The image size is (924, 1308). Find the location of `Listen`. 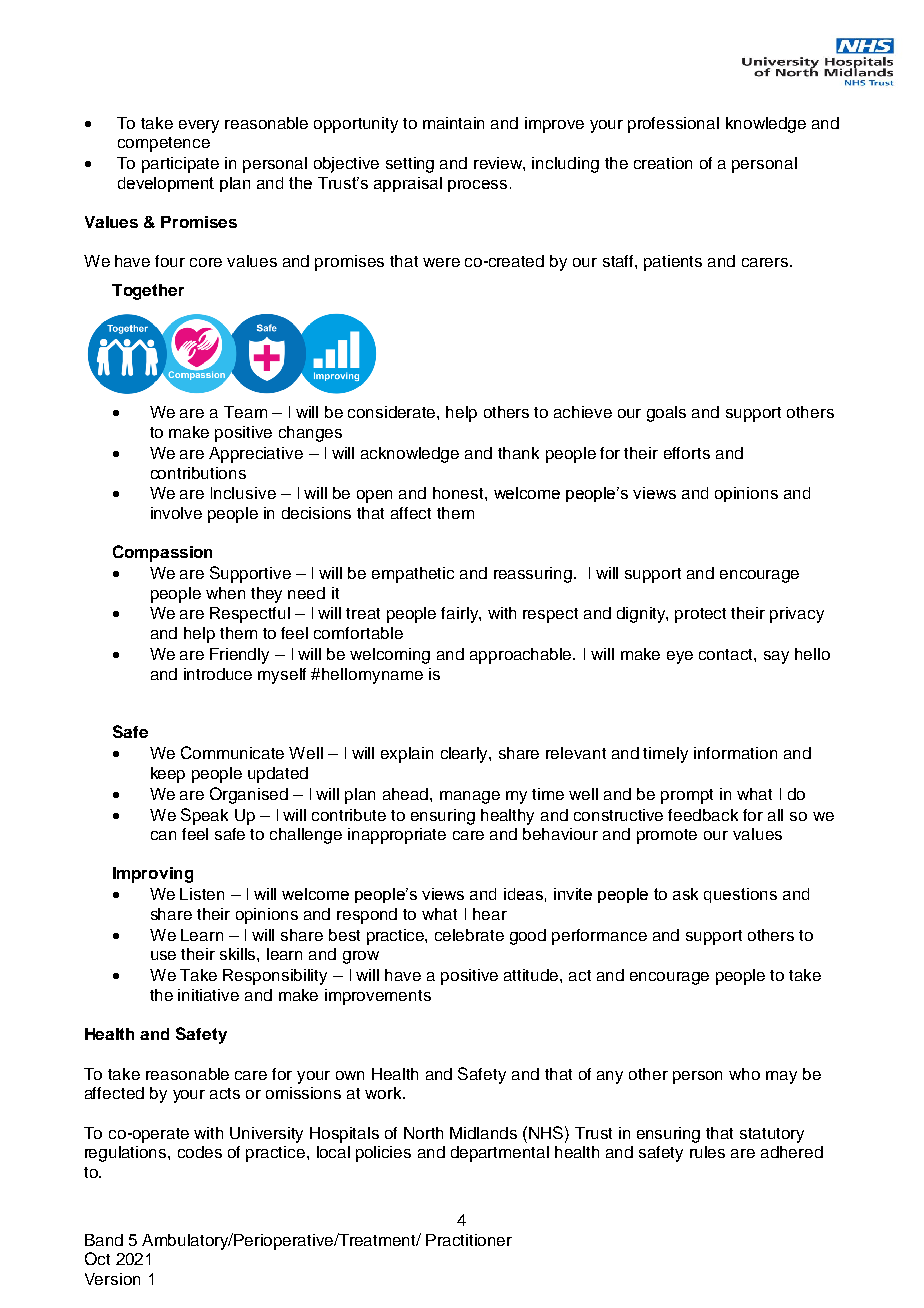

Listen is located at coordinates (202, 894).
